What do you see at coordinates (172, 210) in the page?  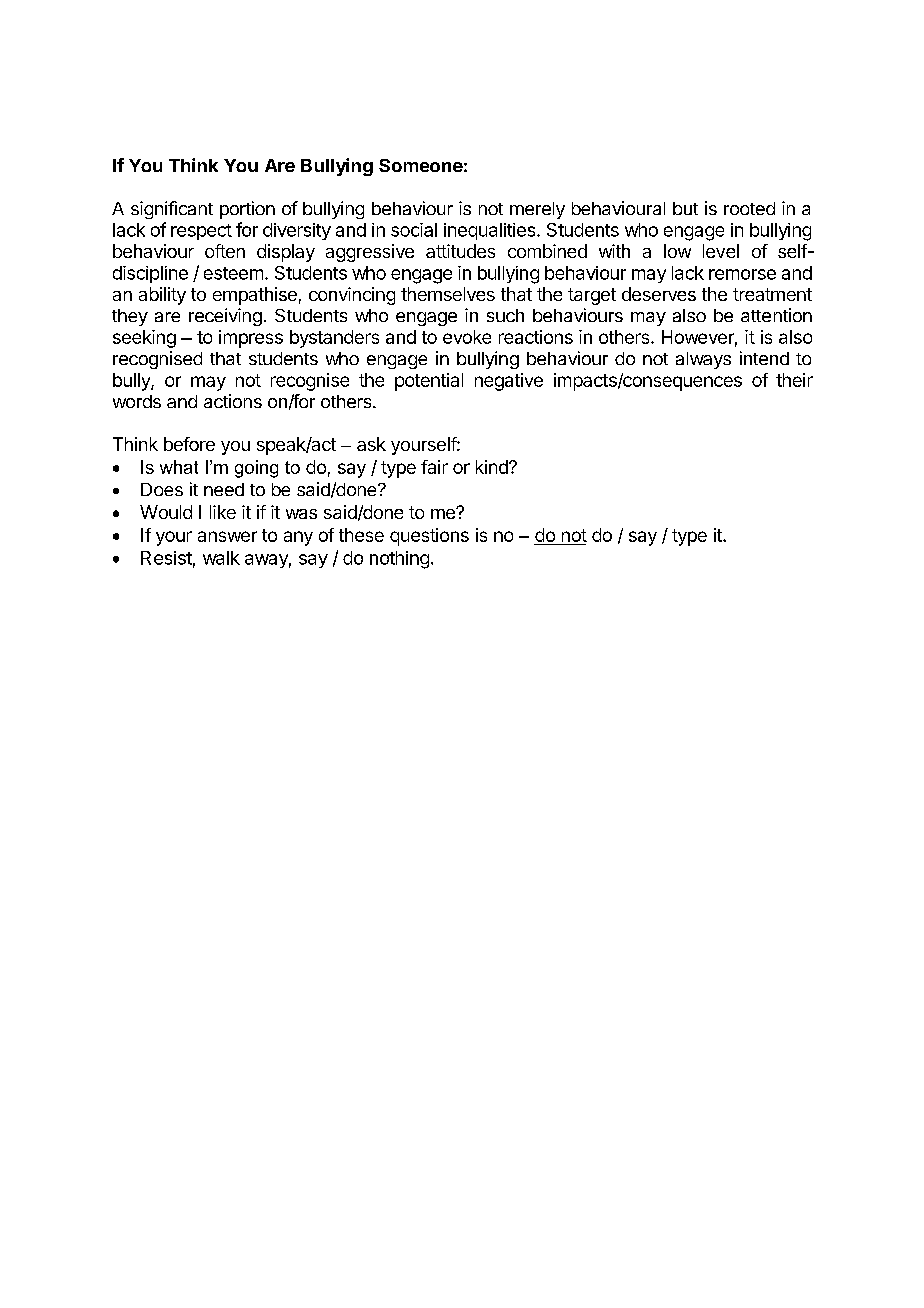 I see `significant` at bounding box center [172, 210].
